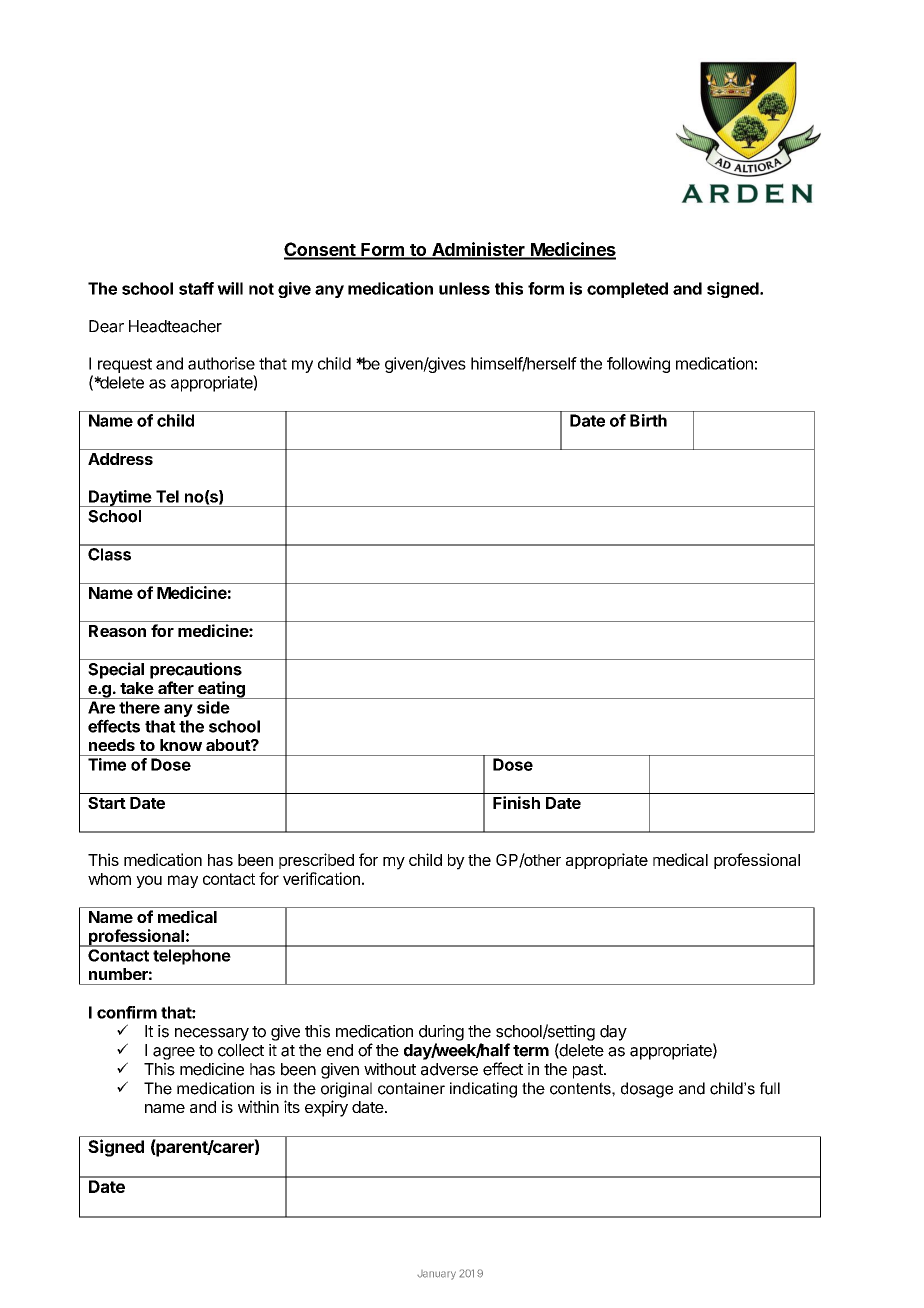 The width and height of the document is (924, 1308). What do you see at coordinates (258, 1106) in the document?
I see `within` at bounding box center [258, 1106].
